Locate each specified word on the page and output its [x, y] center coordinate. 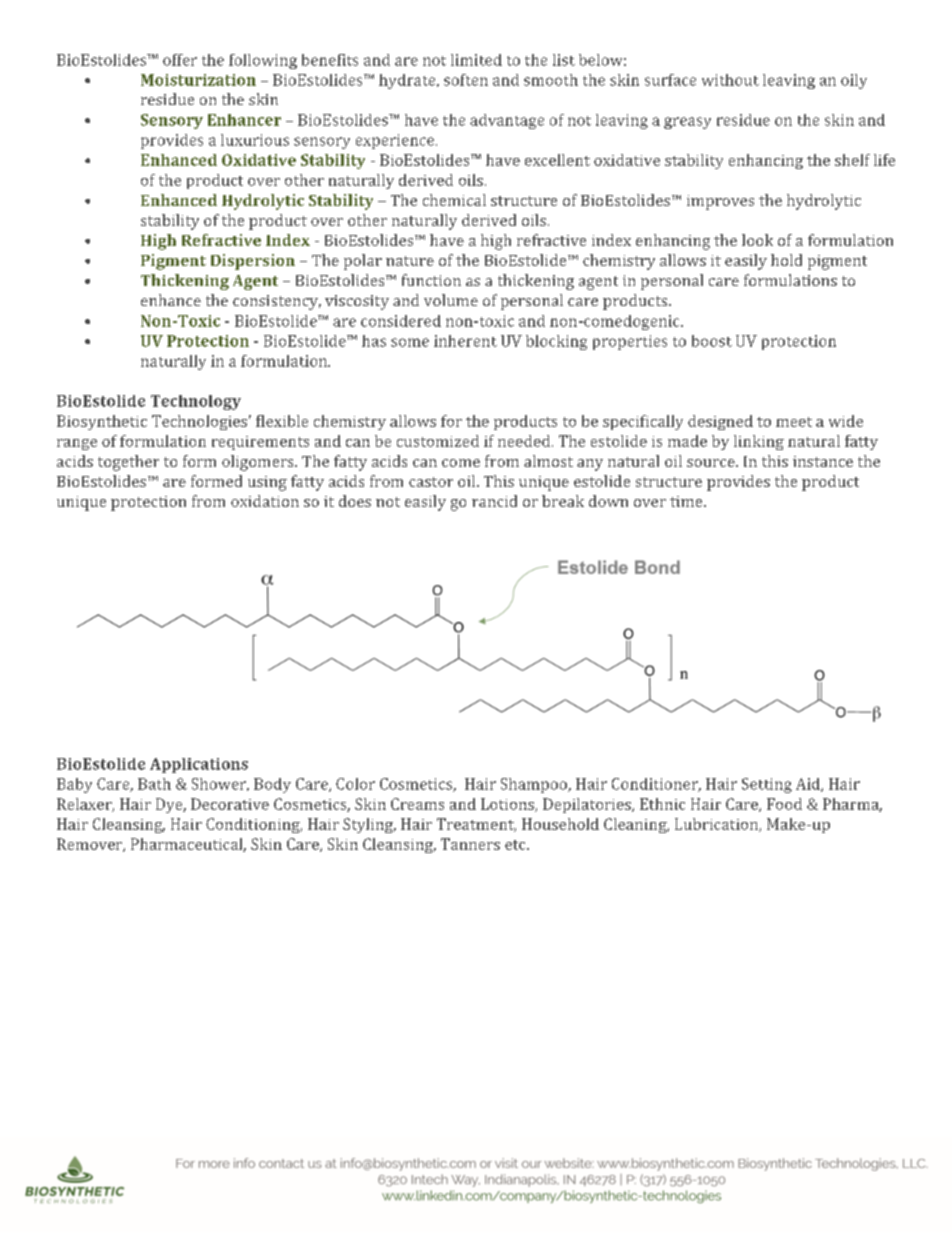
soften [466, 80]
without [730, 80]
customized [438, 441]
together [128, 463]
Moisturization [198, 80]
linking [759, 442]
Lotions [508, 805]
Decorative [230, 804]
